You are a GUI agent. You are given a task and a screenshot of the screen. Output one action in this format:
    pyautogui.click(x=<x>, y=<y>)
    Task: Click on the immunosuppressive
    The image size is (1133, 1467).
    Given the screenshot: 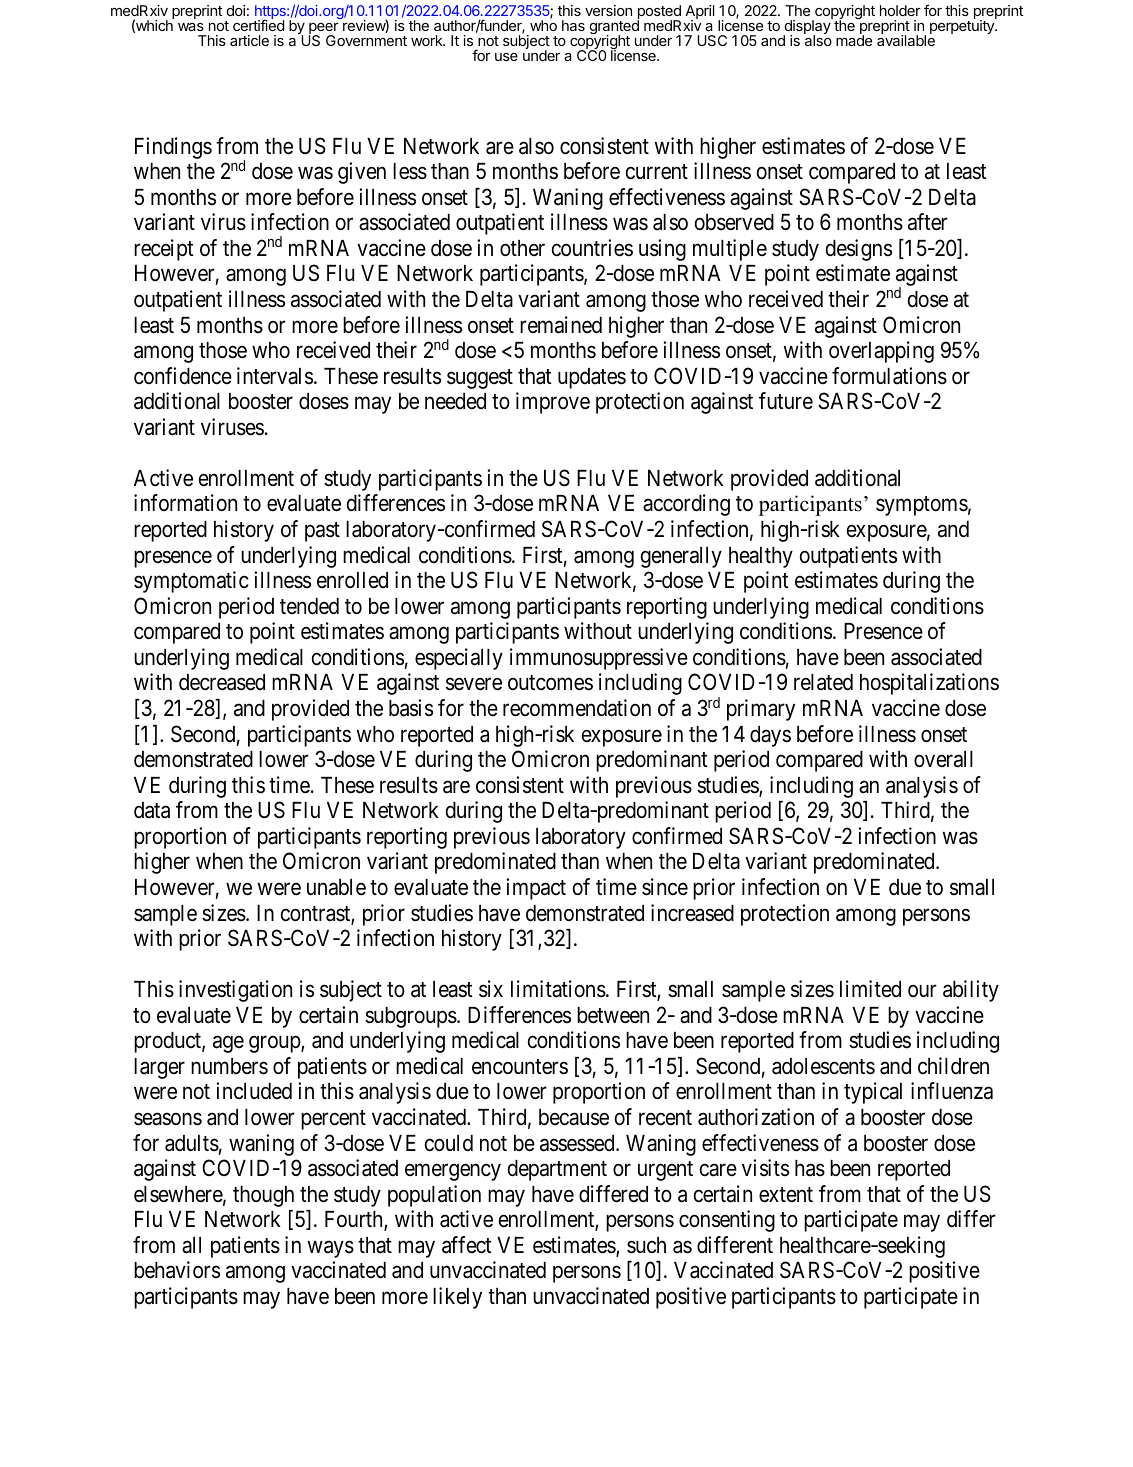 What is the action you would take?
    pyautogui.click(x=599, y=659)
